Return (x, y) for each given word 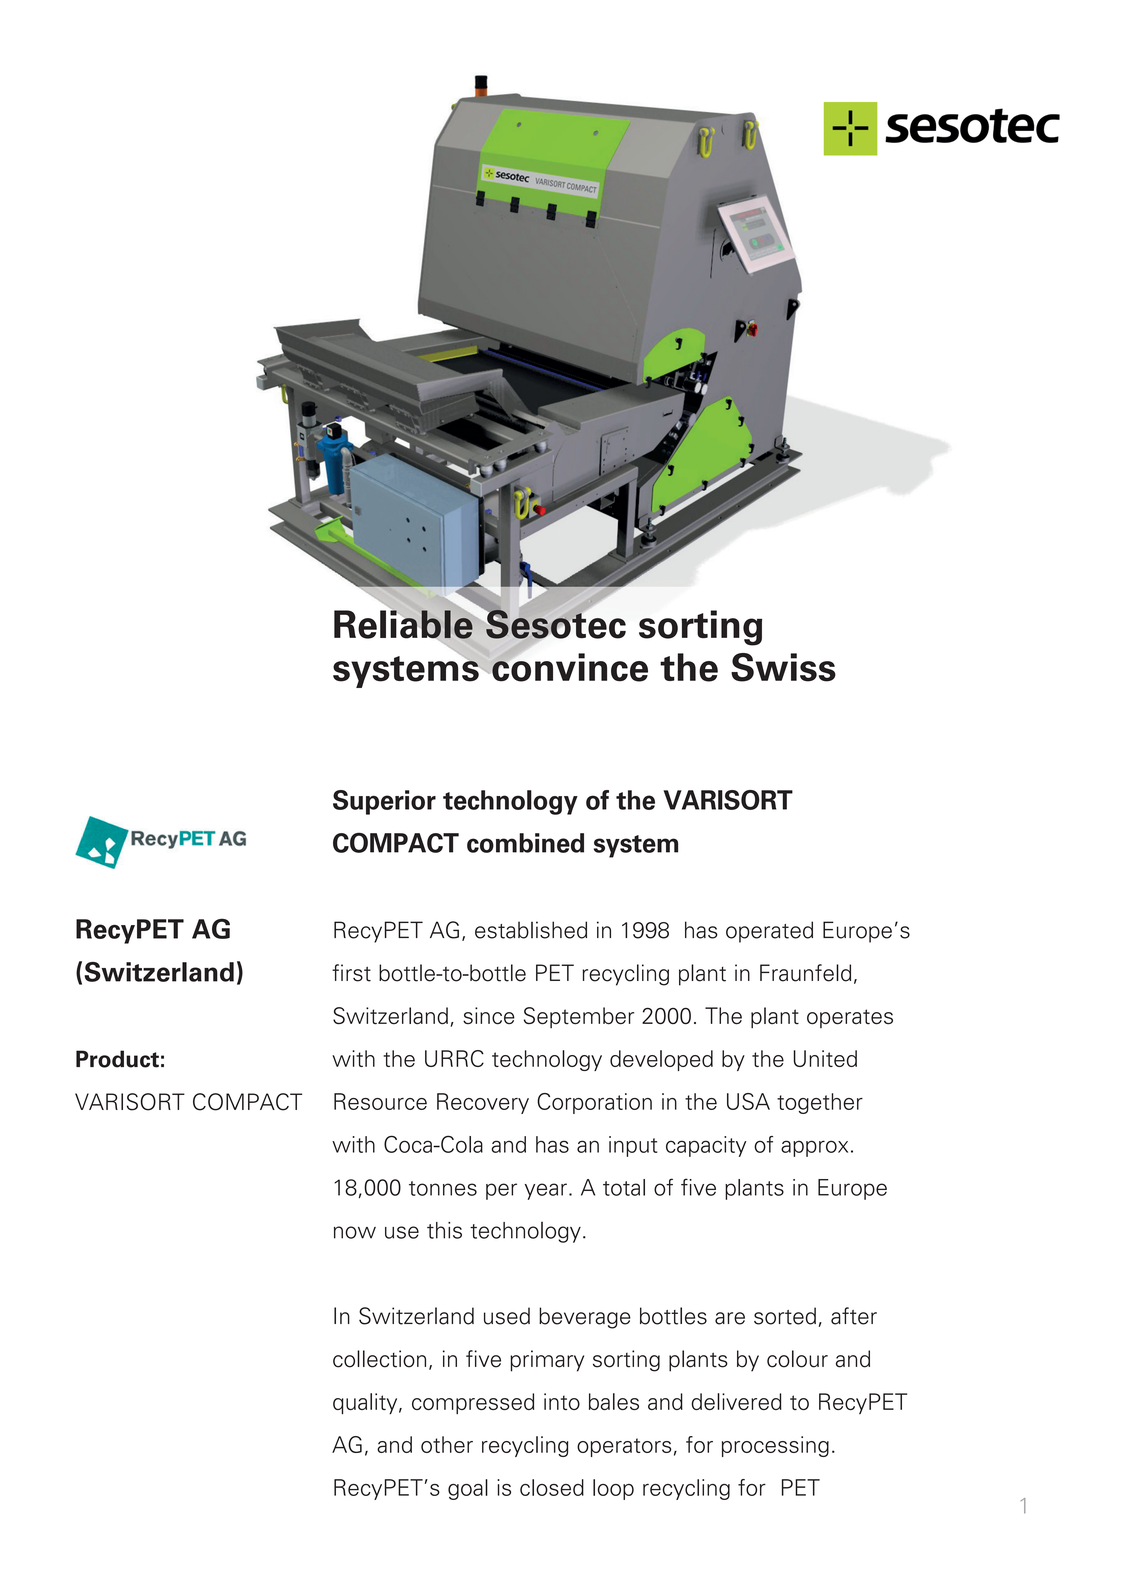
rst (358, 974)
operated (769, 932)
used (507, 1316)
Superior (384, 802)
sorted (785, 1316)
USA (748, 1101)
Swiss (783, 667)
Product (117, 1059)
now (355, 1232)
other (447, 1444)
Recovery (483, 1103)
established (531, 930)
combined (525, 843)
